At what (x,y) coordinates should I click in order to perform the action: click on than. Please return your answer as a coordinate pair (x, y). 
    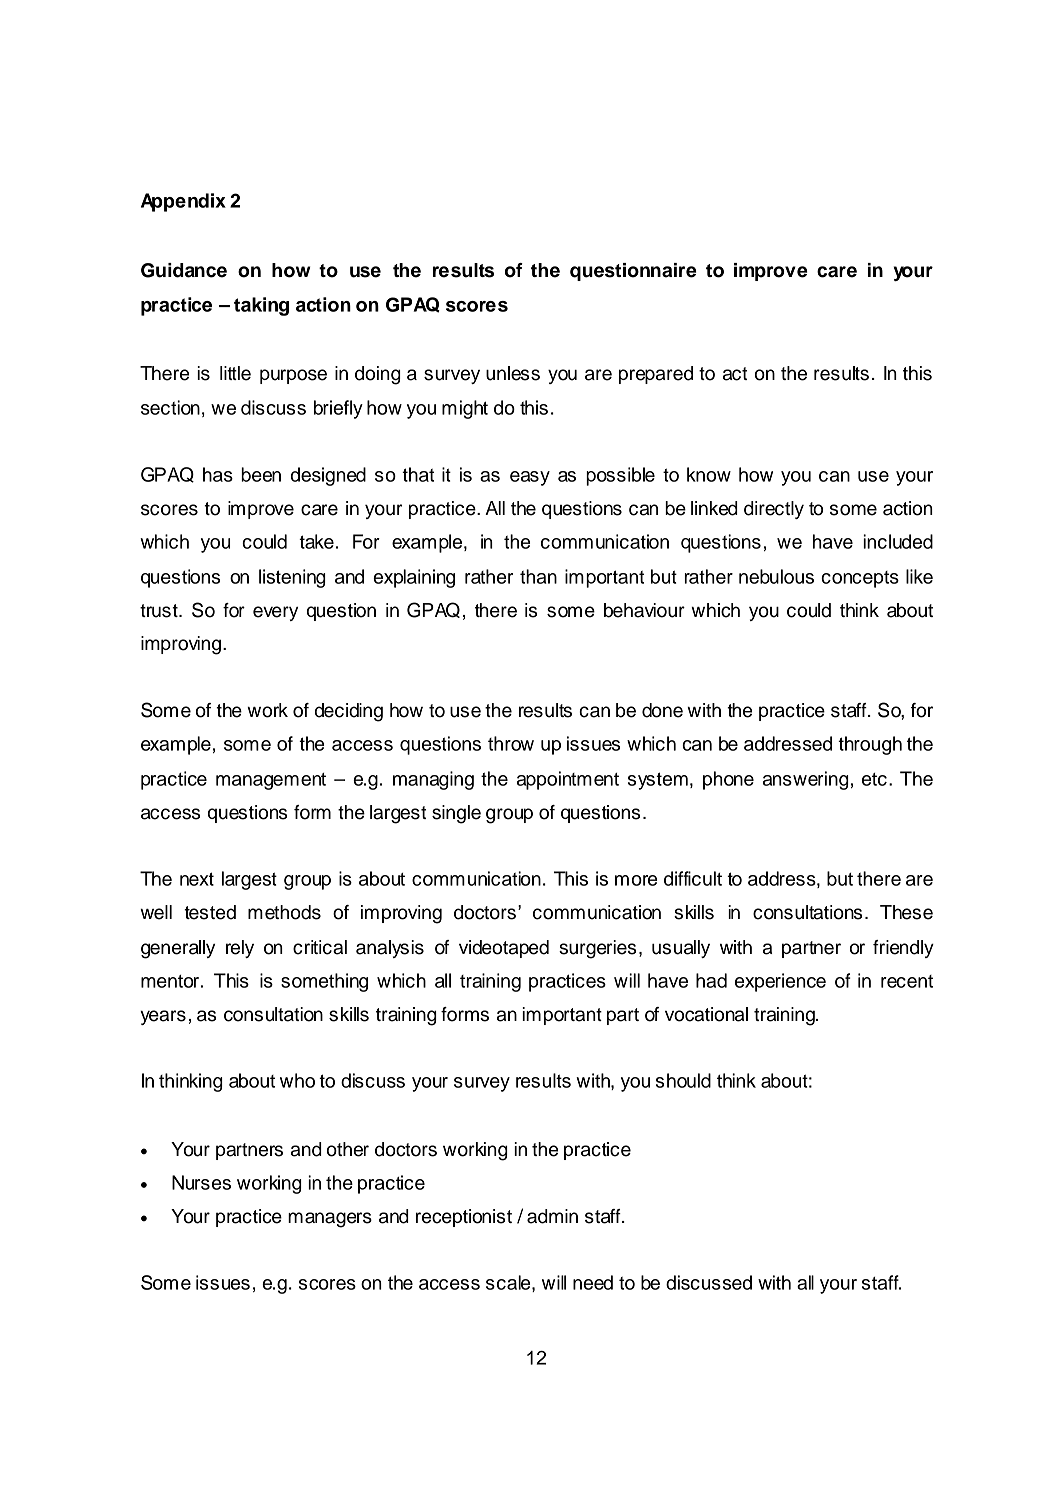
    Looking at the image, I should click on (538, 576).
